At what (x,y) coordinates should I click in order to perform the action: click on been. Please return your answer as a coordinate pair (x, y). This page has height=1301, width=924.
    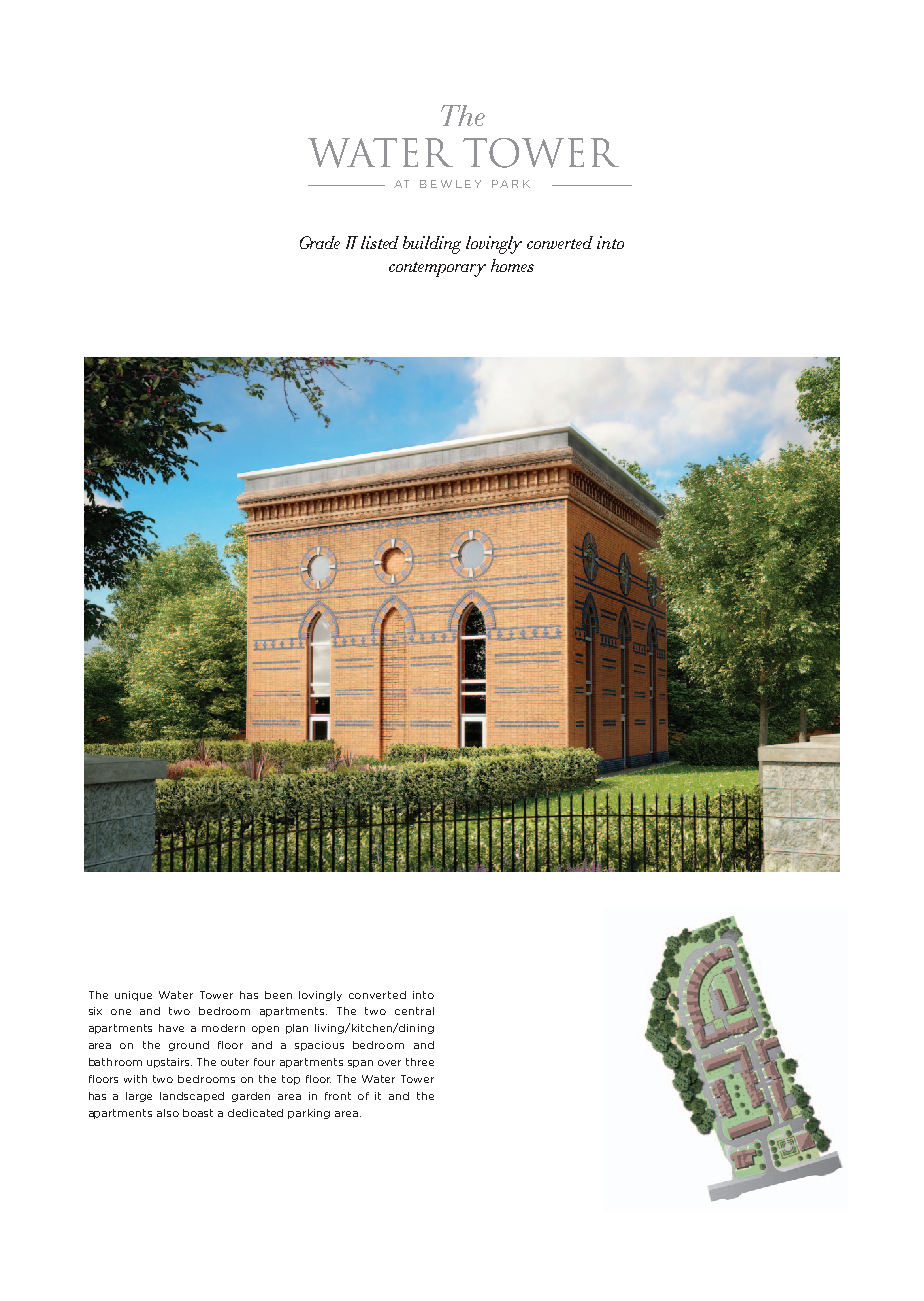
    Looking at the image, I should click on (278, 995).
